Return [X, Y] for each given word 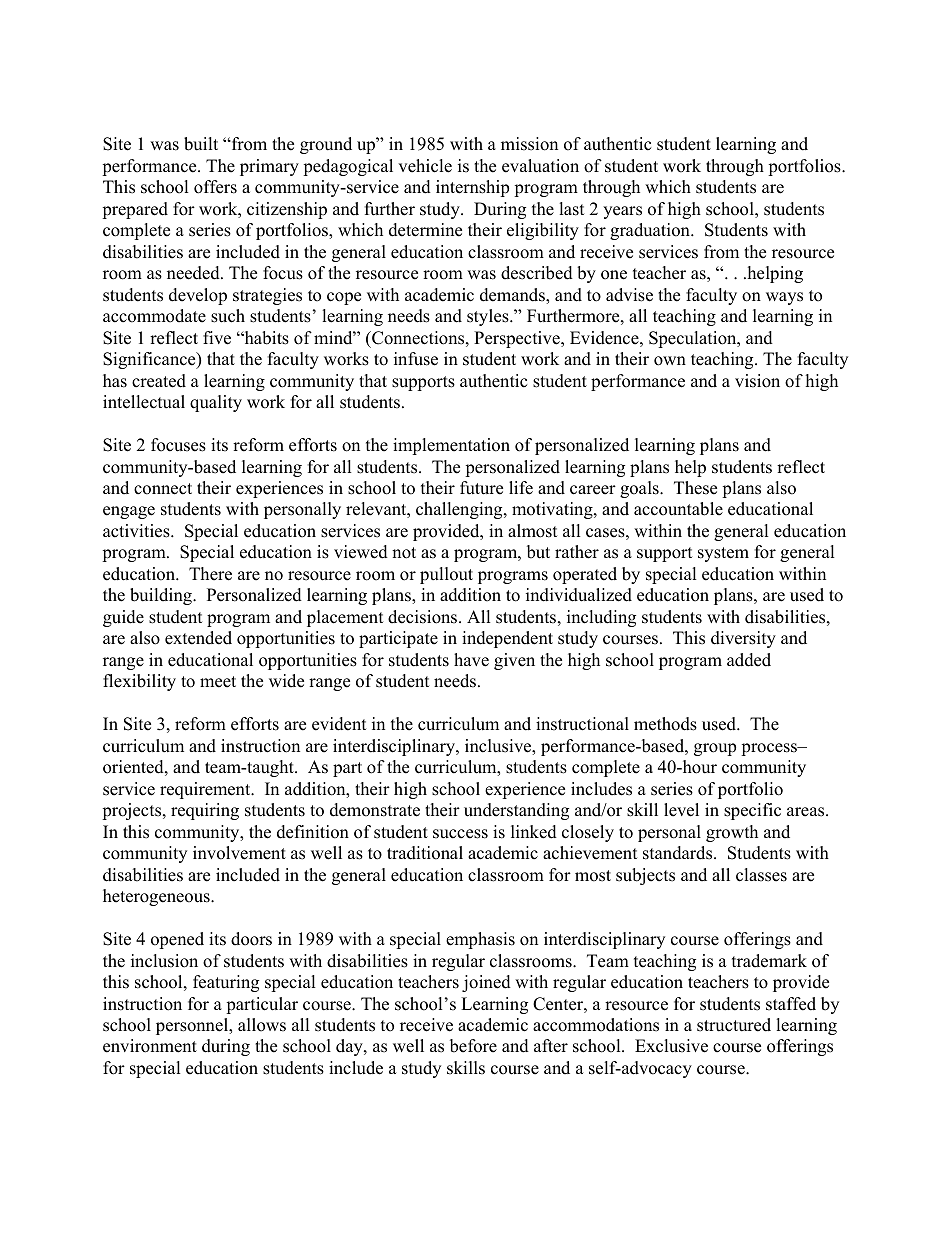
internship [472, 188]
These [695, 488]
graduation [651, 231]
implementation [451, 446]
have [471, 660]
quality [216, 403]
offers [215, 187]
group [715, 749]
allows [262, 1025]
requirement [206, 790]
